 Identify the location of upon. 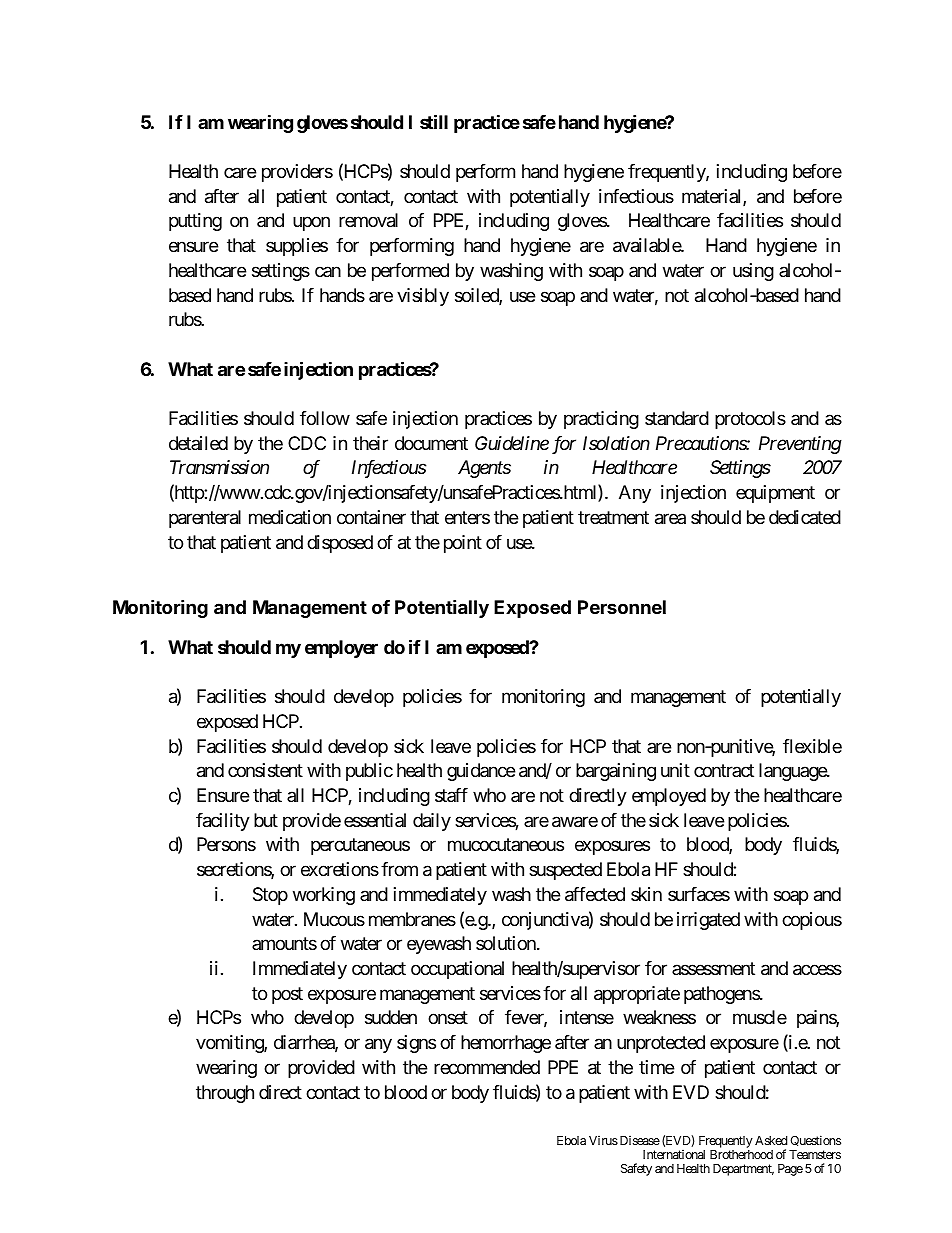
(311, 224).
